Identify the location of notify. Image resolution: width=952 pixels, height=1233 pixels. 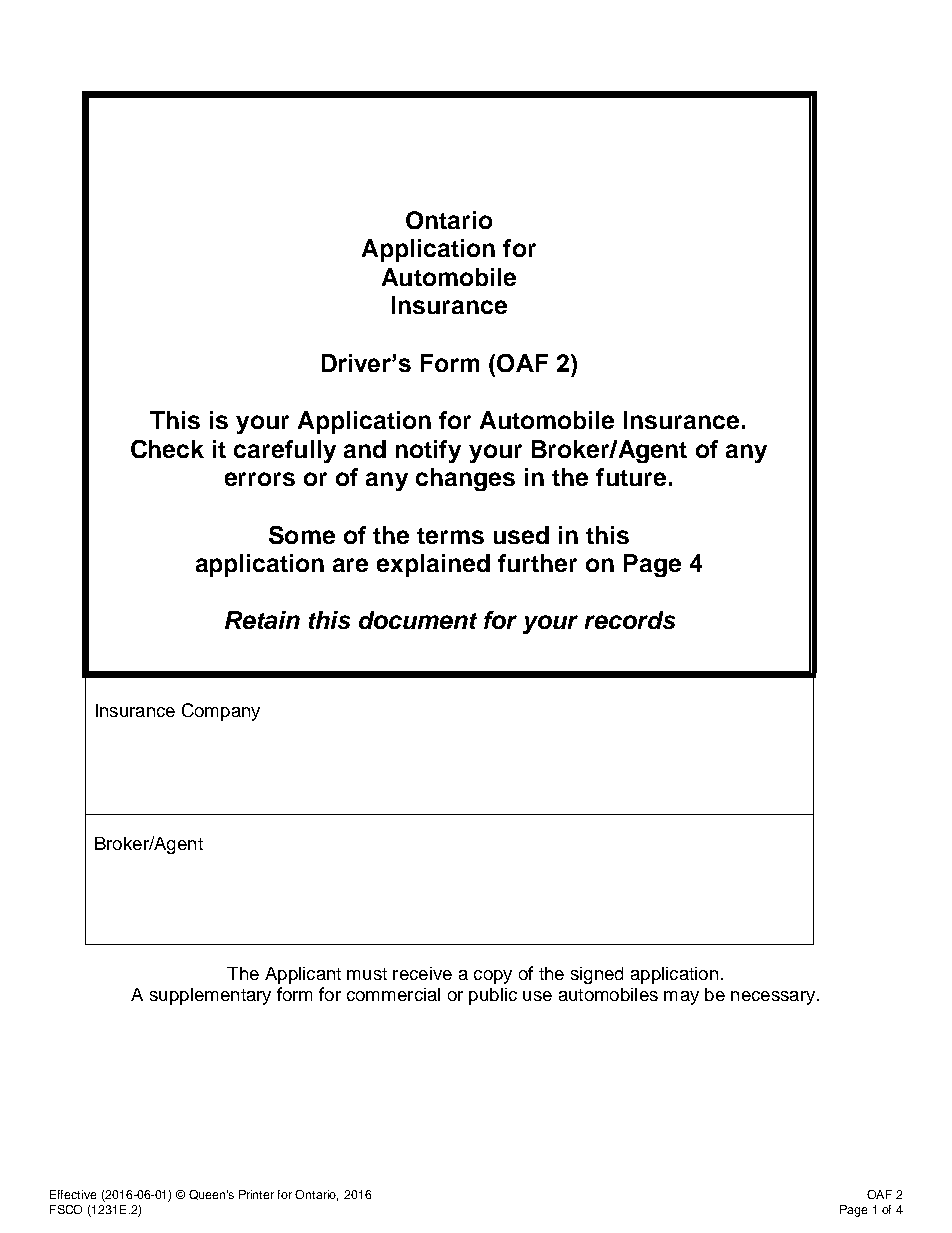
(428, 451).
